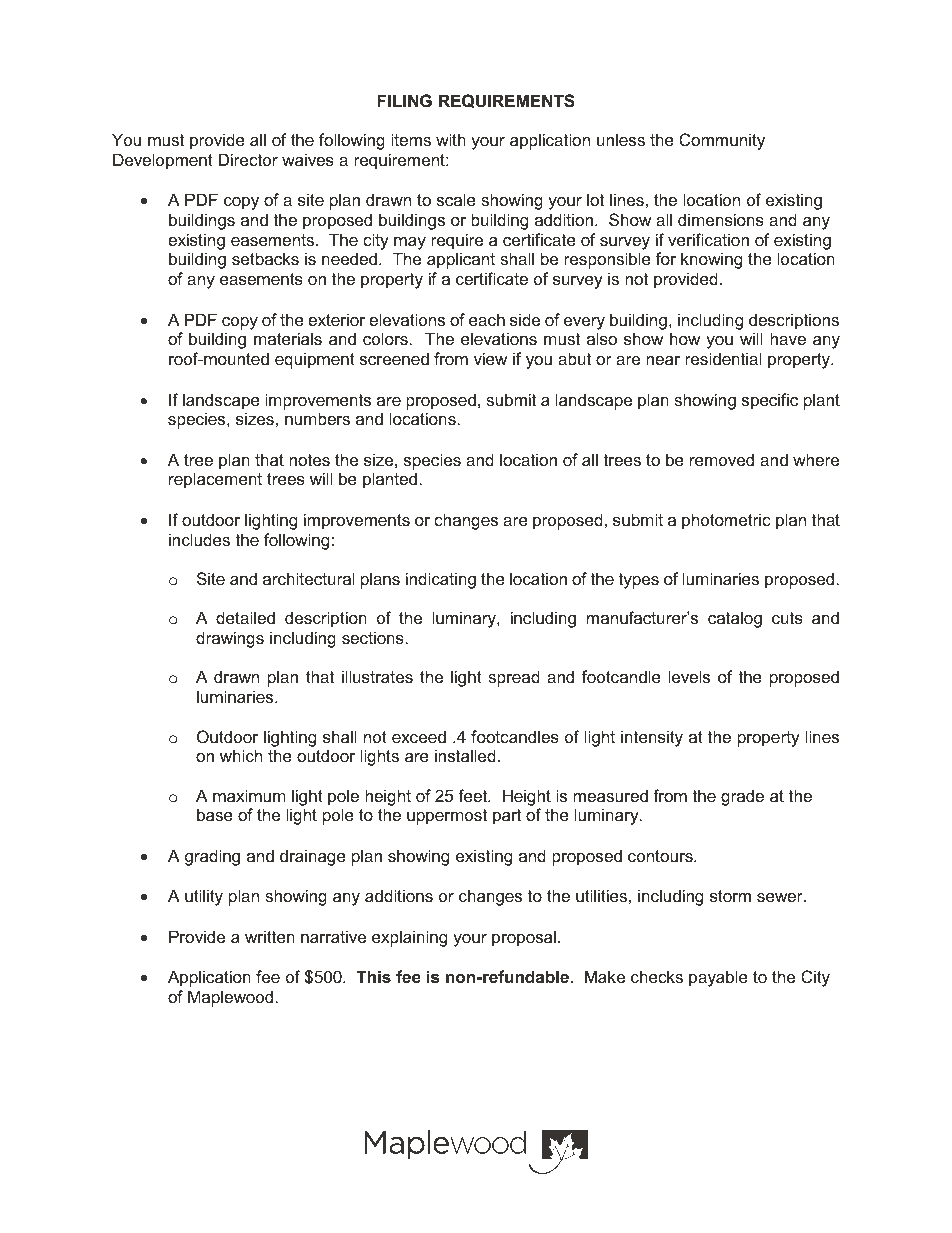 The width and height of the document is (952, 1233). I want to click on with, so click(451, 139).
